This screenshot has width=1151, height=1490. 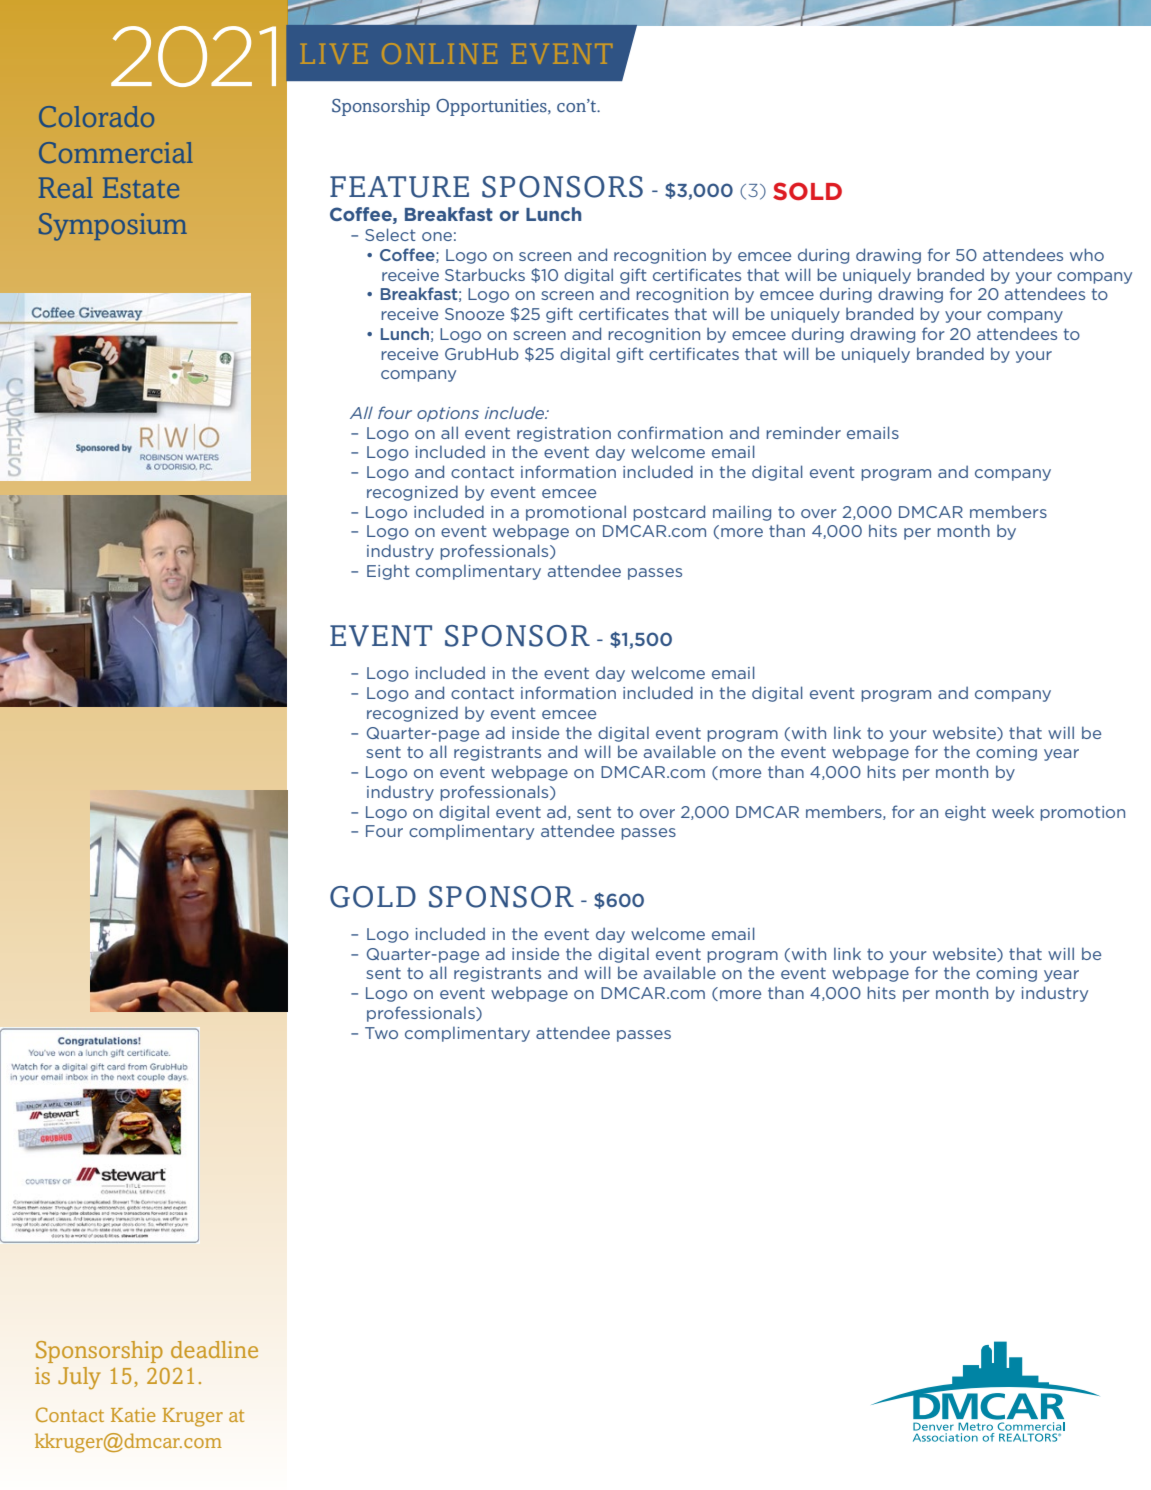 I want to click on Katie, so click(x=133, y=1415).
